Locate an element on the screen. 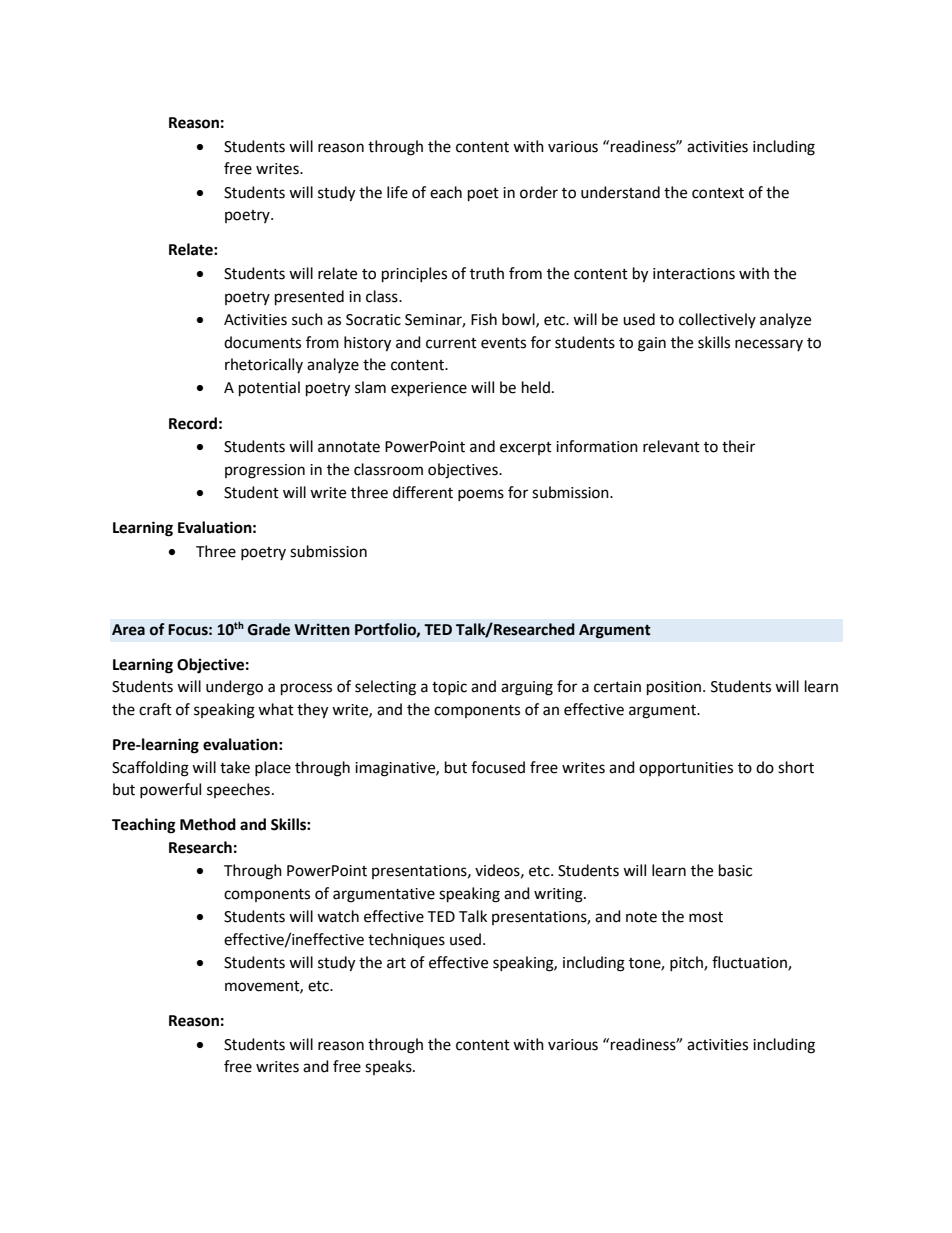 The image size is (952, 1233). Grade is located at coordinates (269, 629).
